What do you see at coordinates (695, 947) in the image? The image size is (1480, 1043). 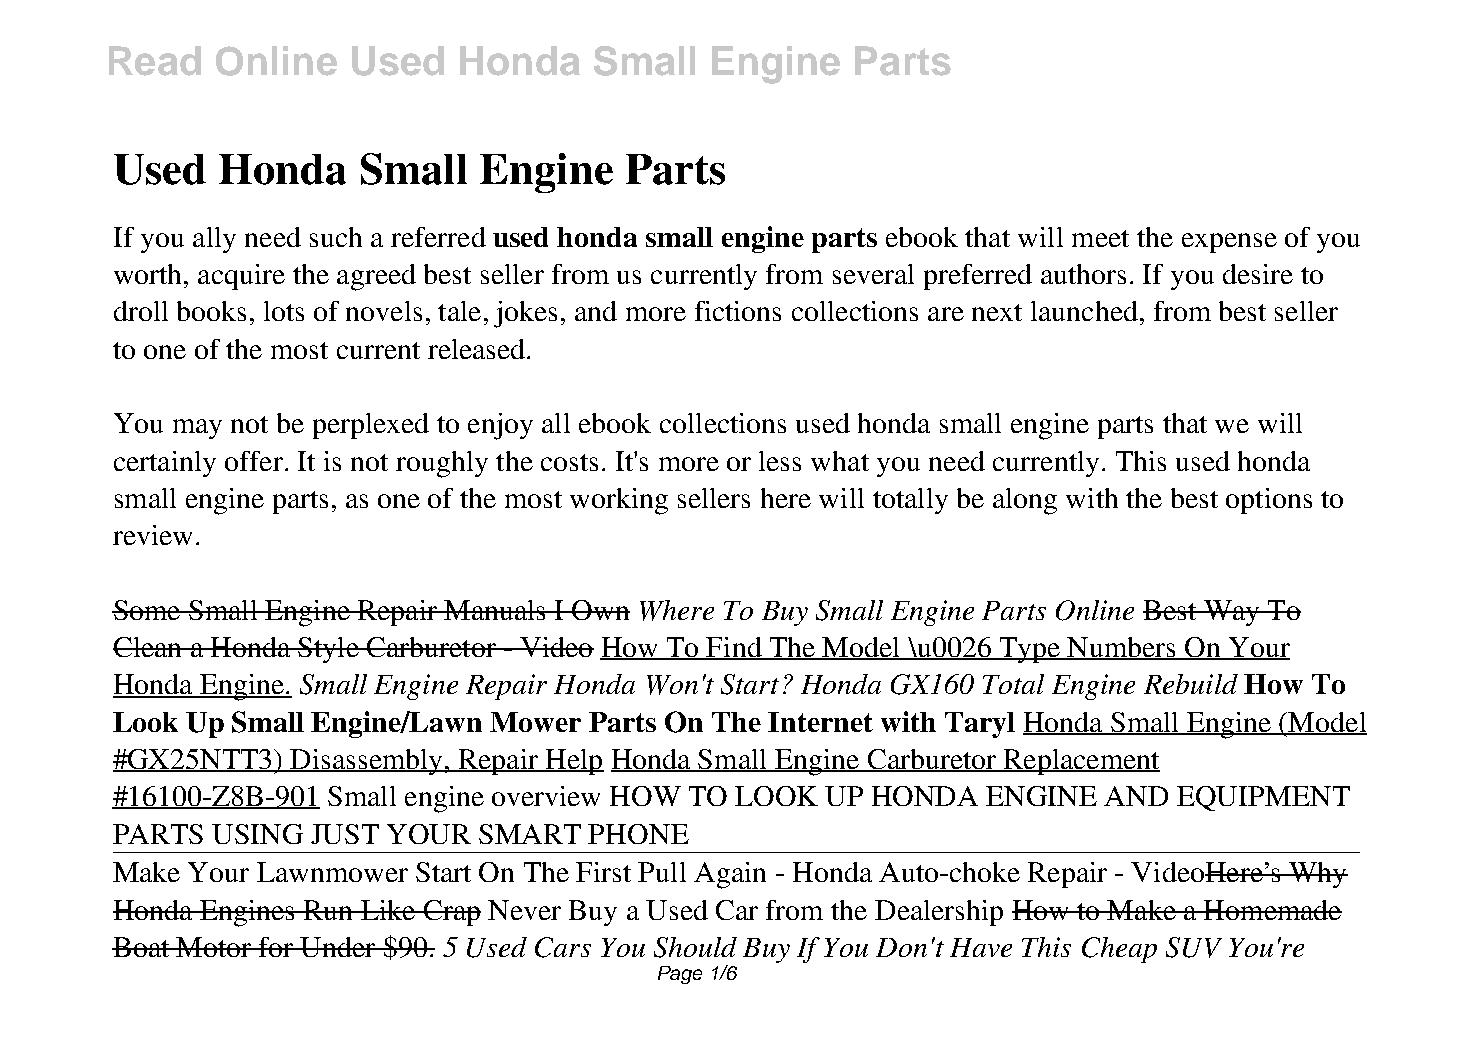 I see `Should` at bounding box center [695, 947].
